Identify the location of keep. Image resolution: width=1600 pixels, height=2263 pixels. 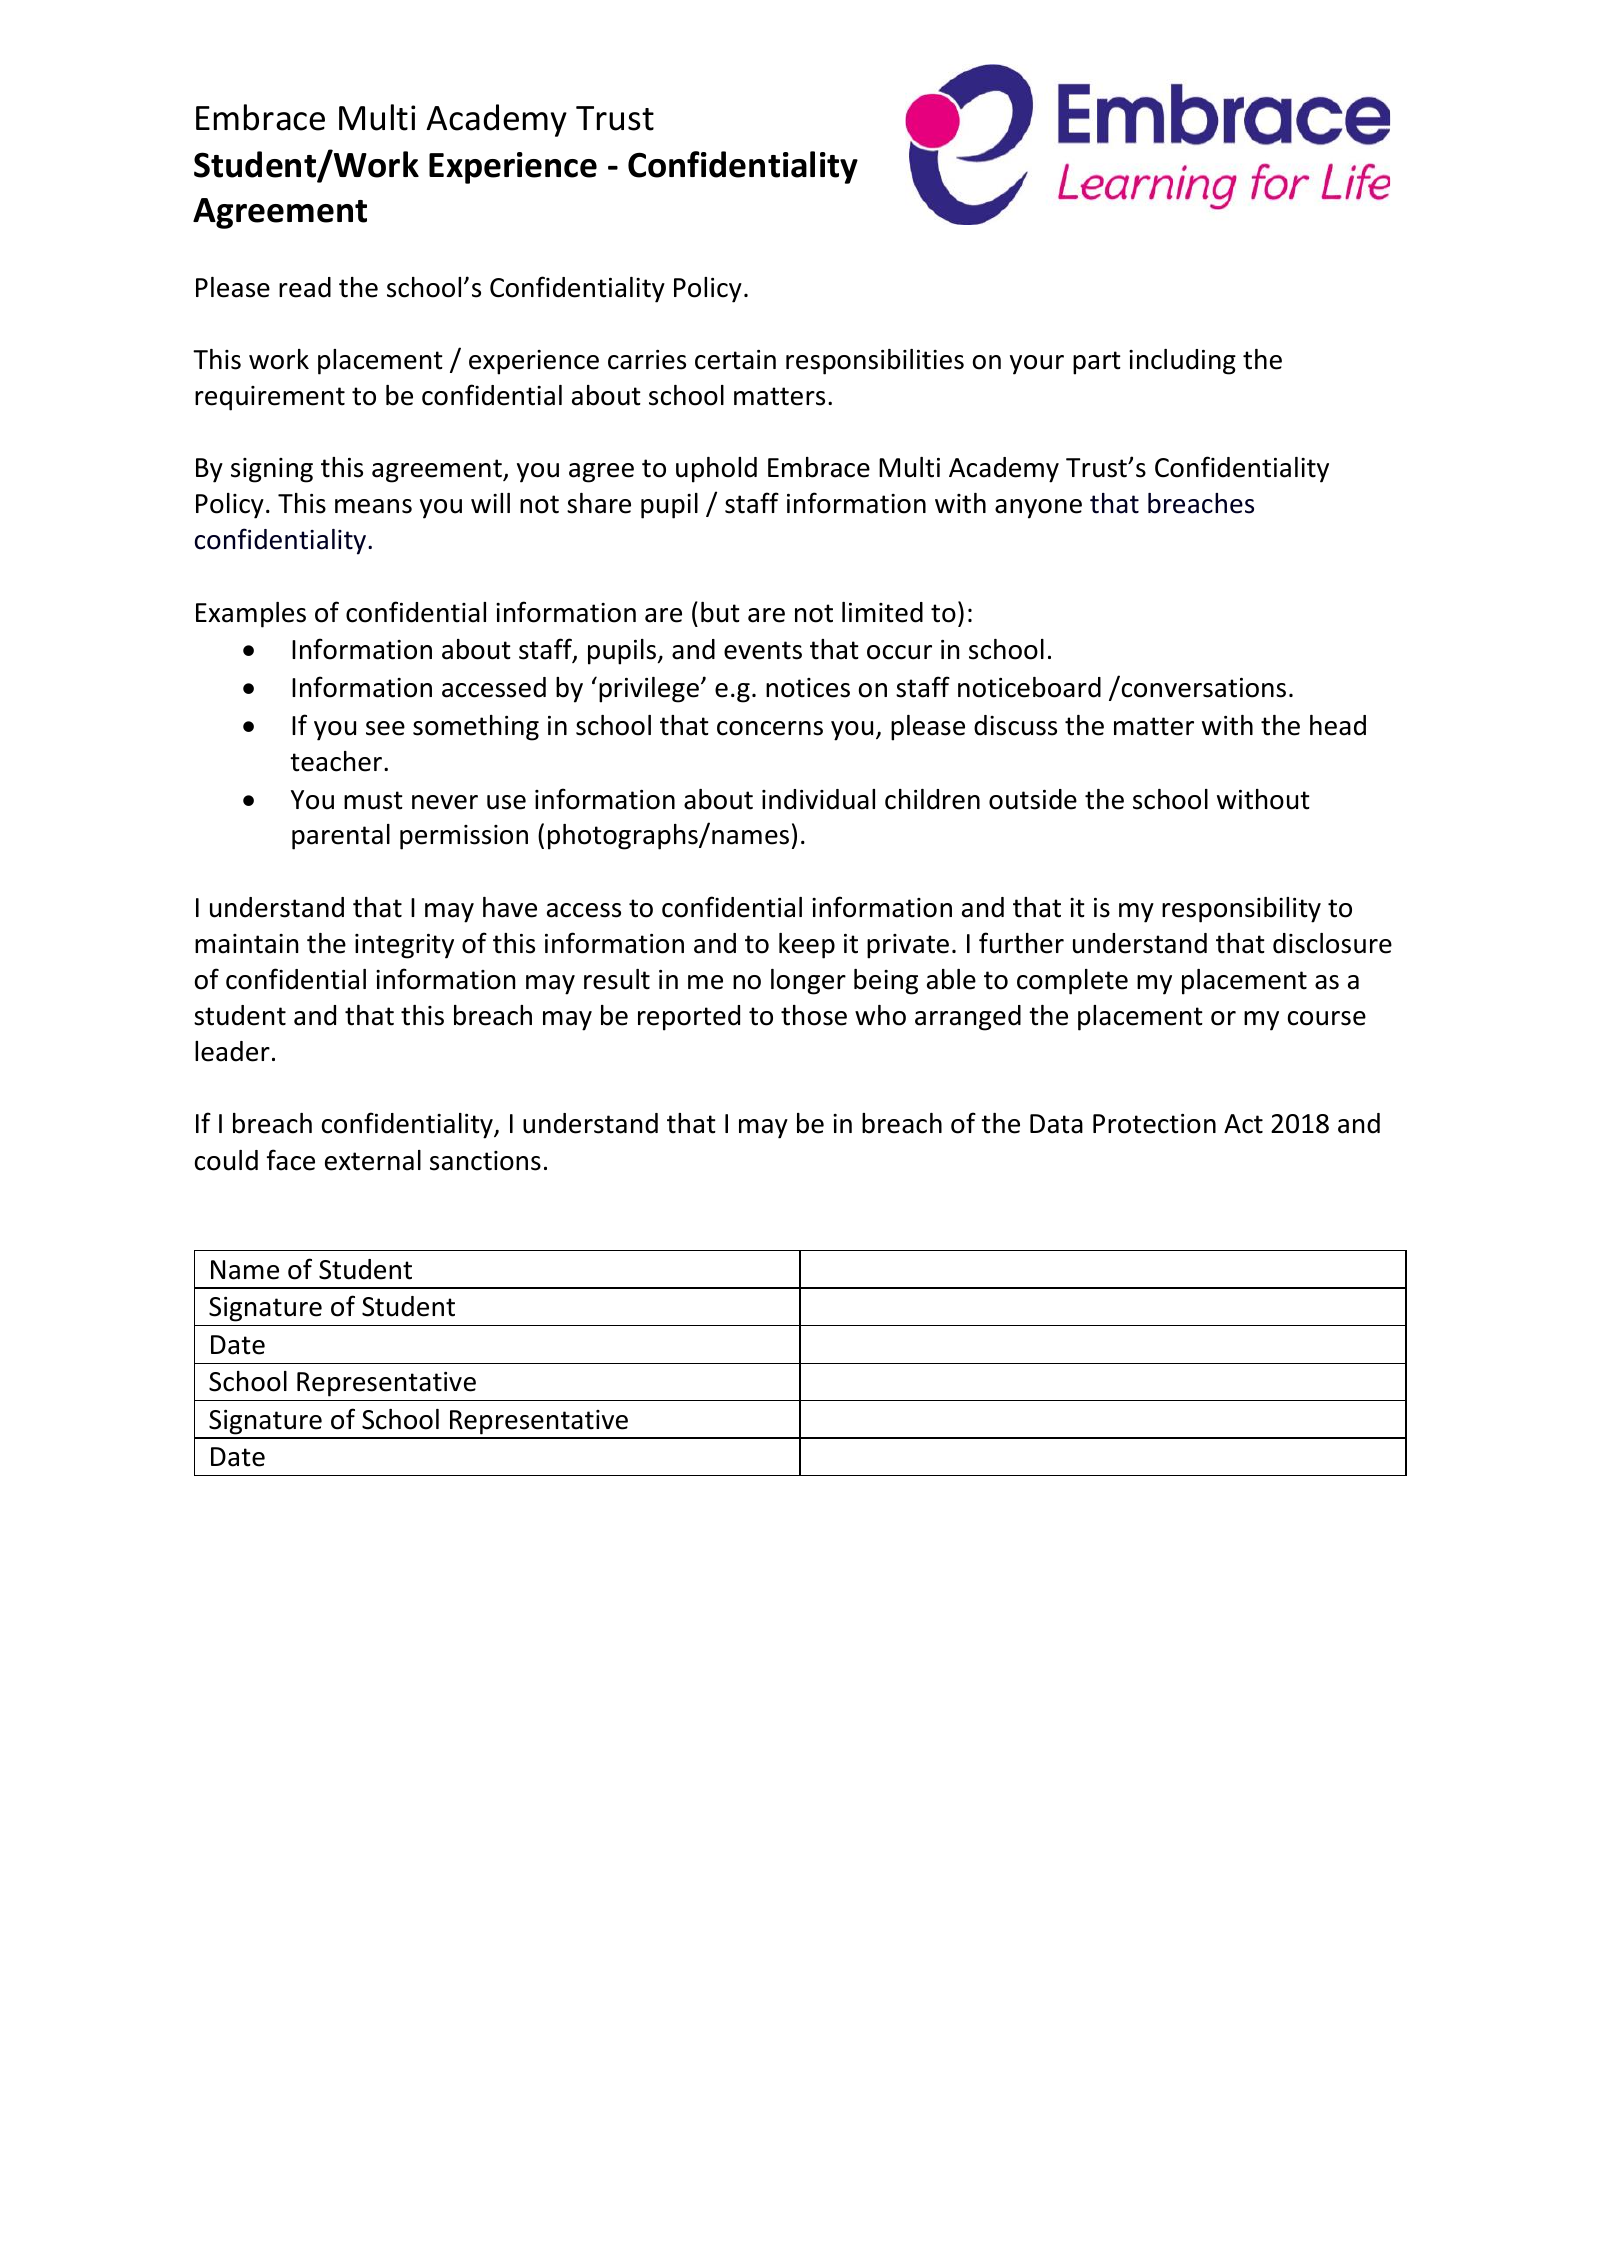
(807, 946).
